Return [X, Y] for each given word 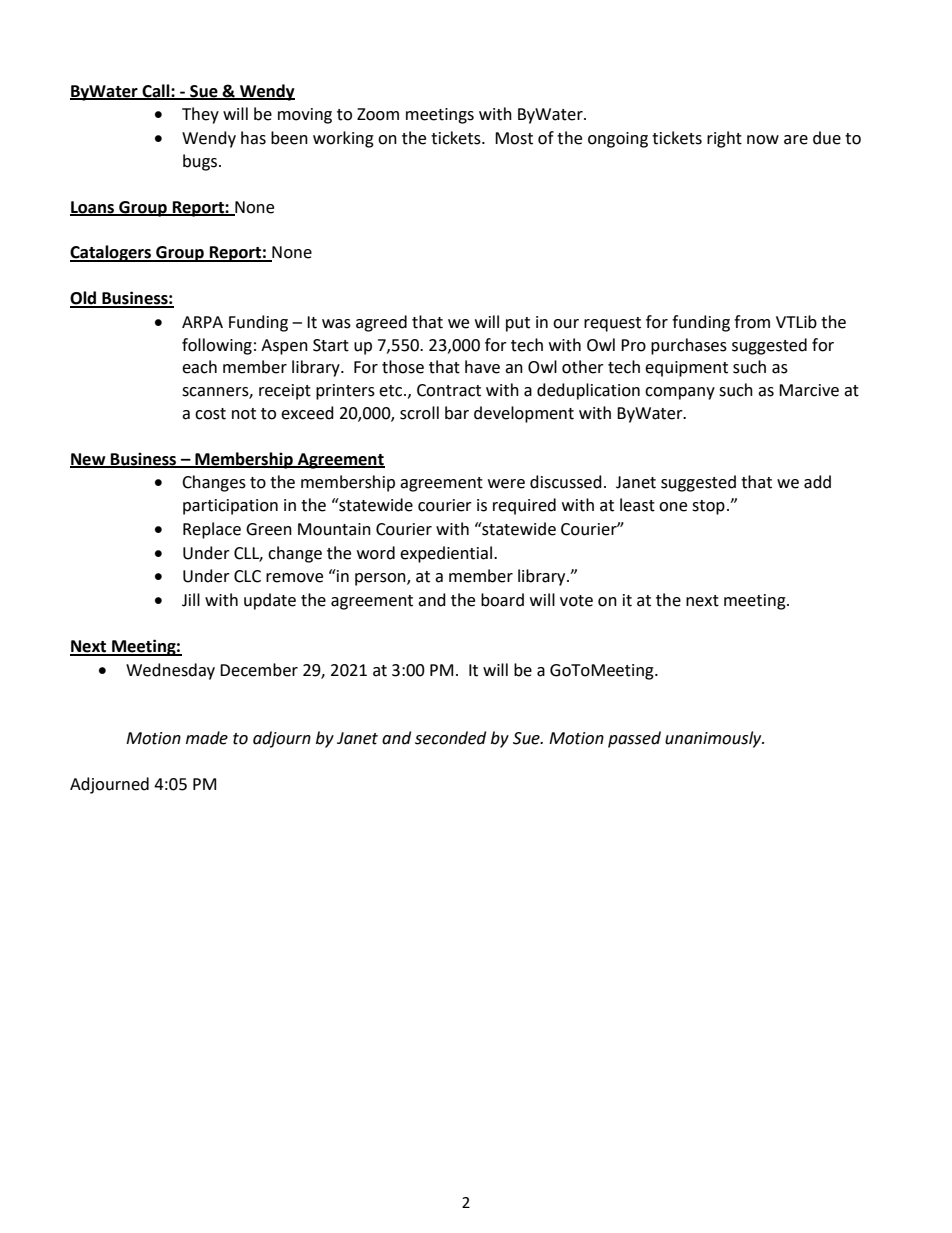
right [724, 139]
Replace [212, 530]
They [200, 115]
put [518, 324]
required [524, 506]
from [752, 322]
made [207, 738]
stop [708, 507]
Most [514, 138]
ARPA [202, 322]
